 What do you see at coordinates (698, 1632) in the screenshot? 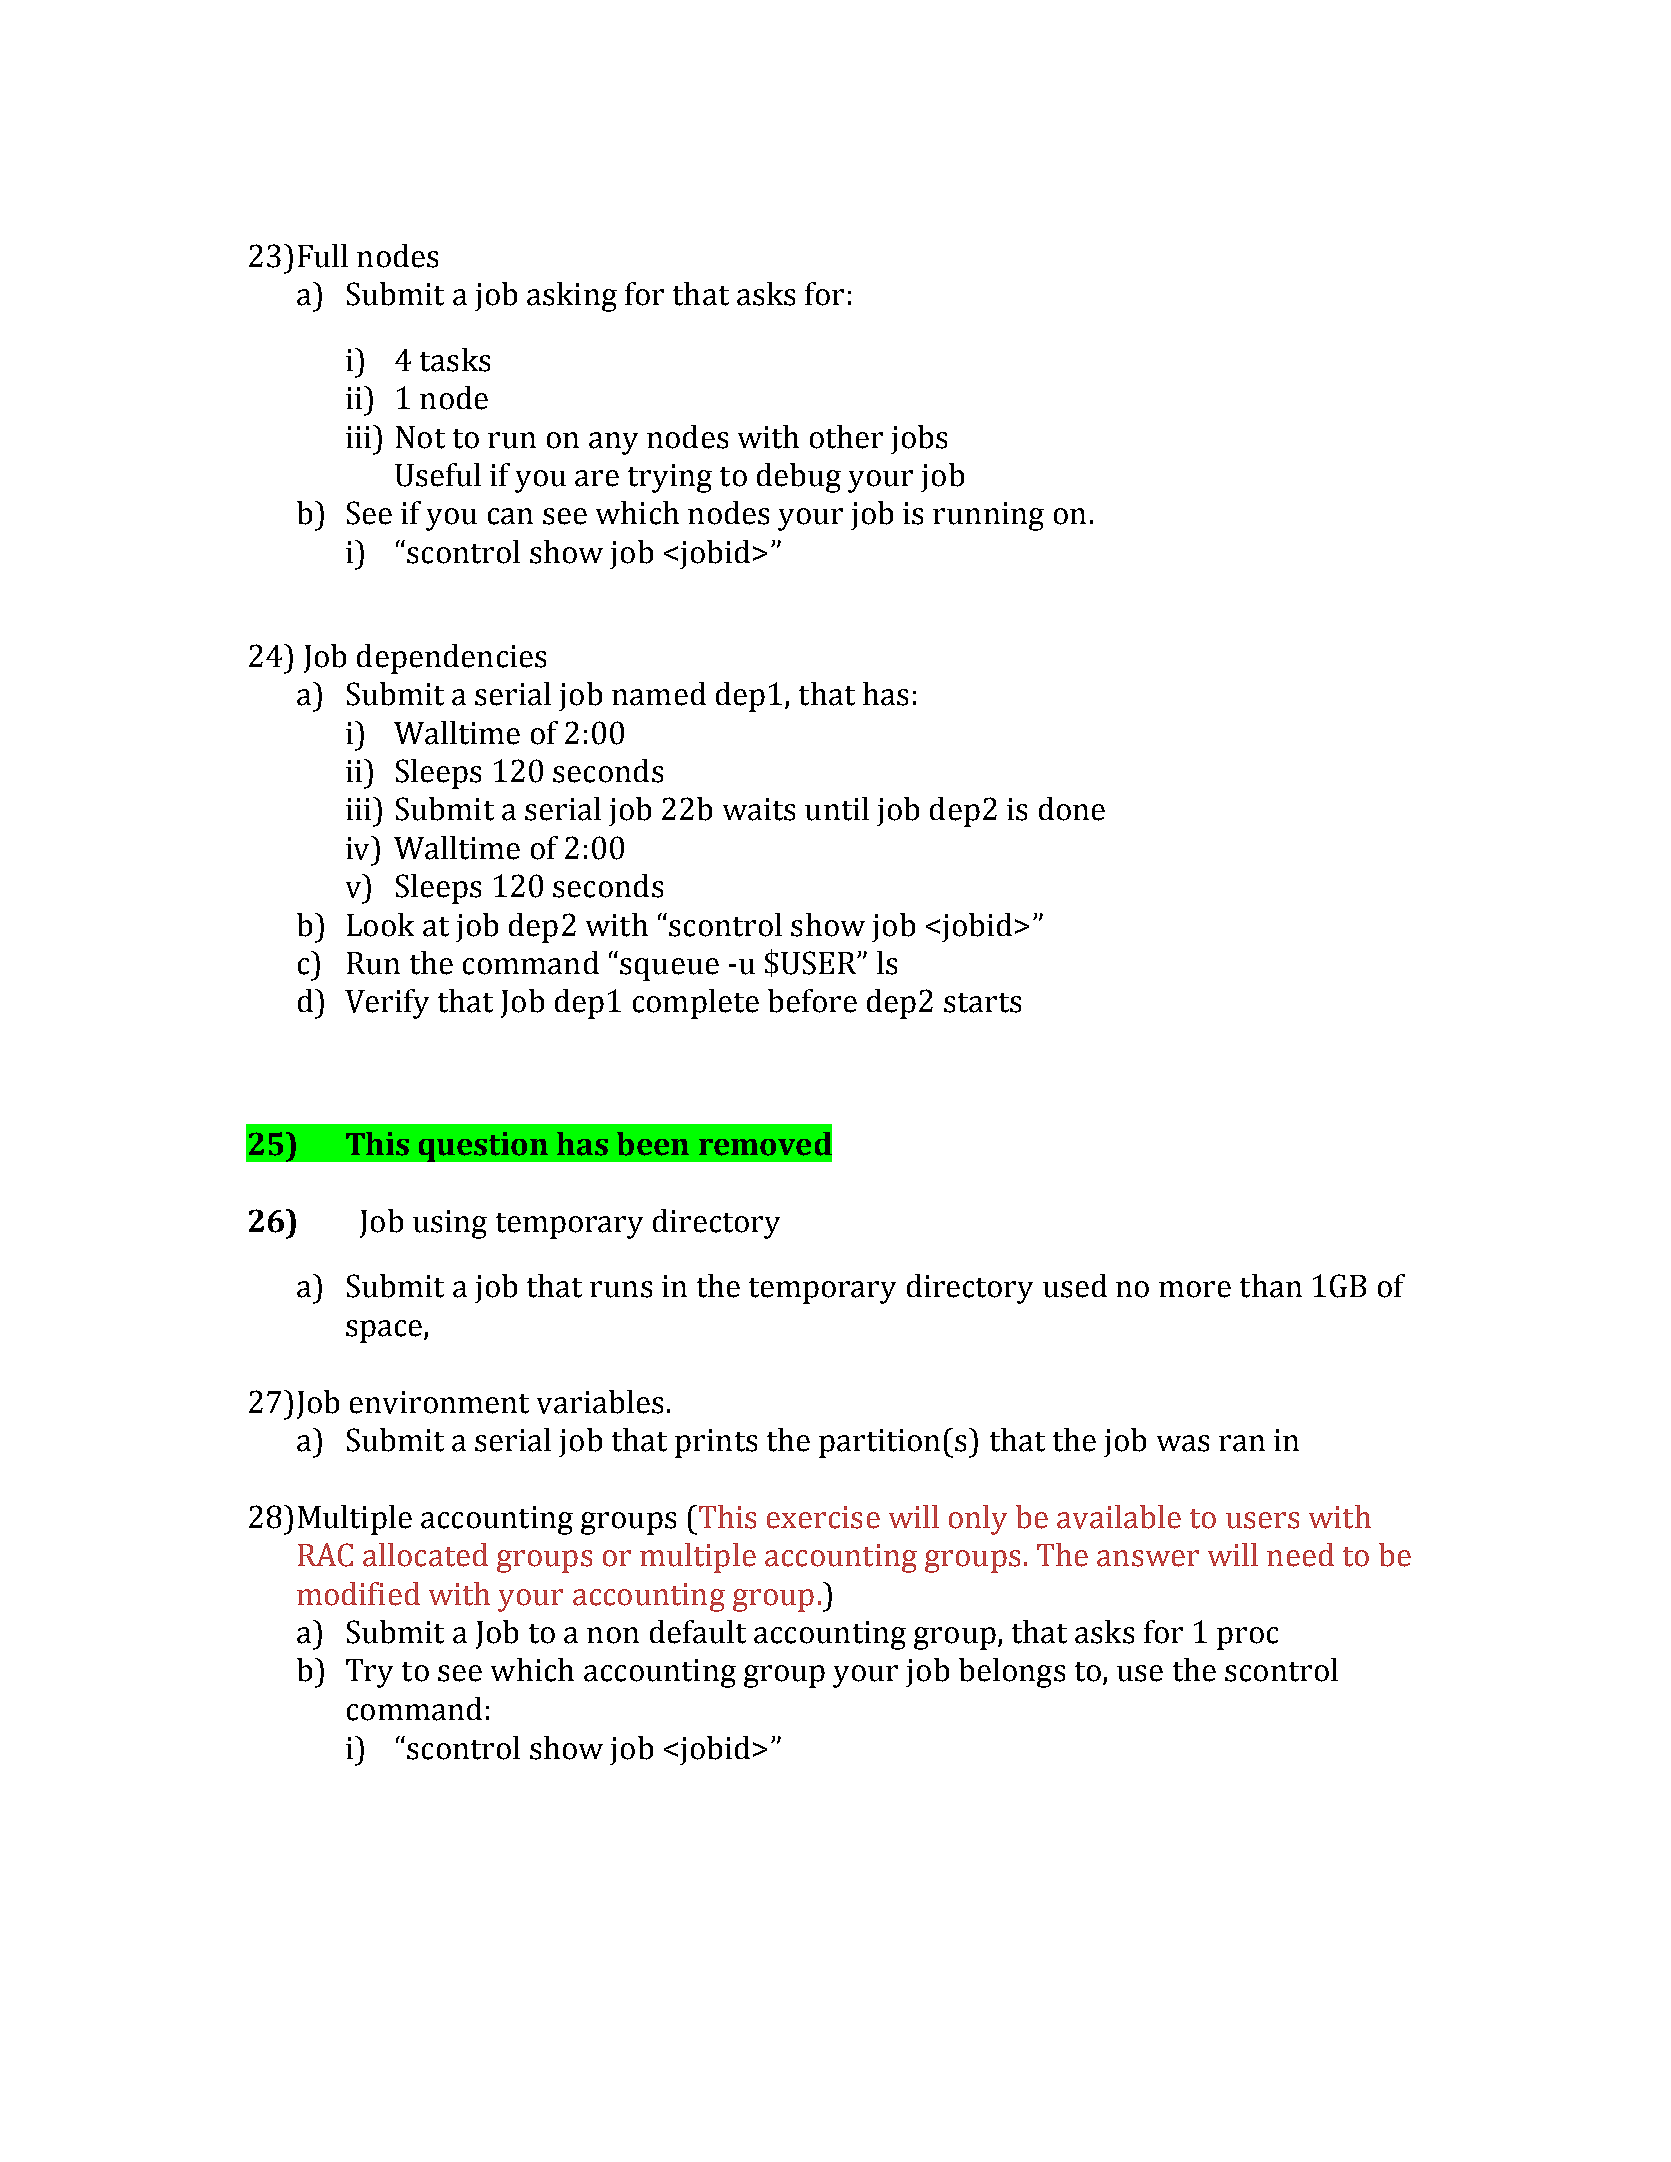
I see `default` at bounding box center [698, 1632].
